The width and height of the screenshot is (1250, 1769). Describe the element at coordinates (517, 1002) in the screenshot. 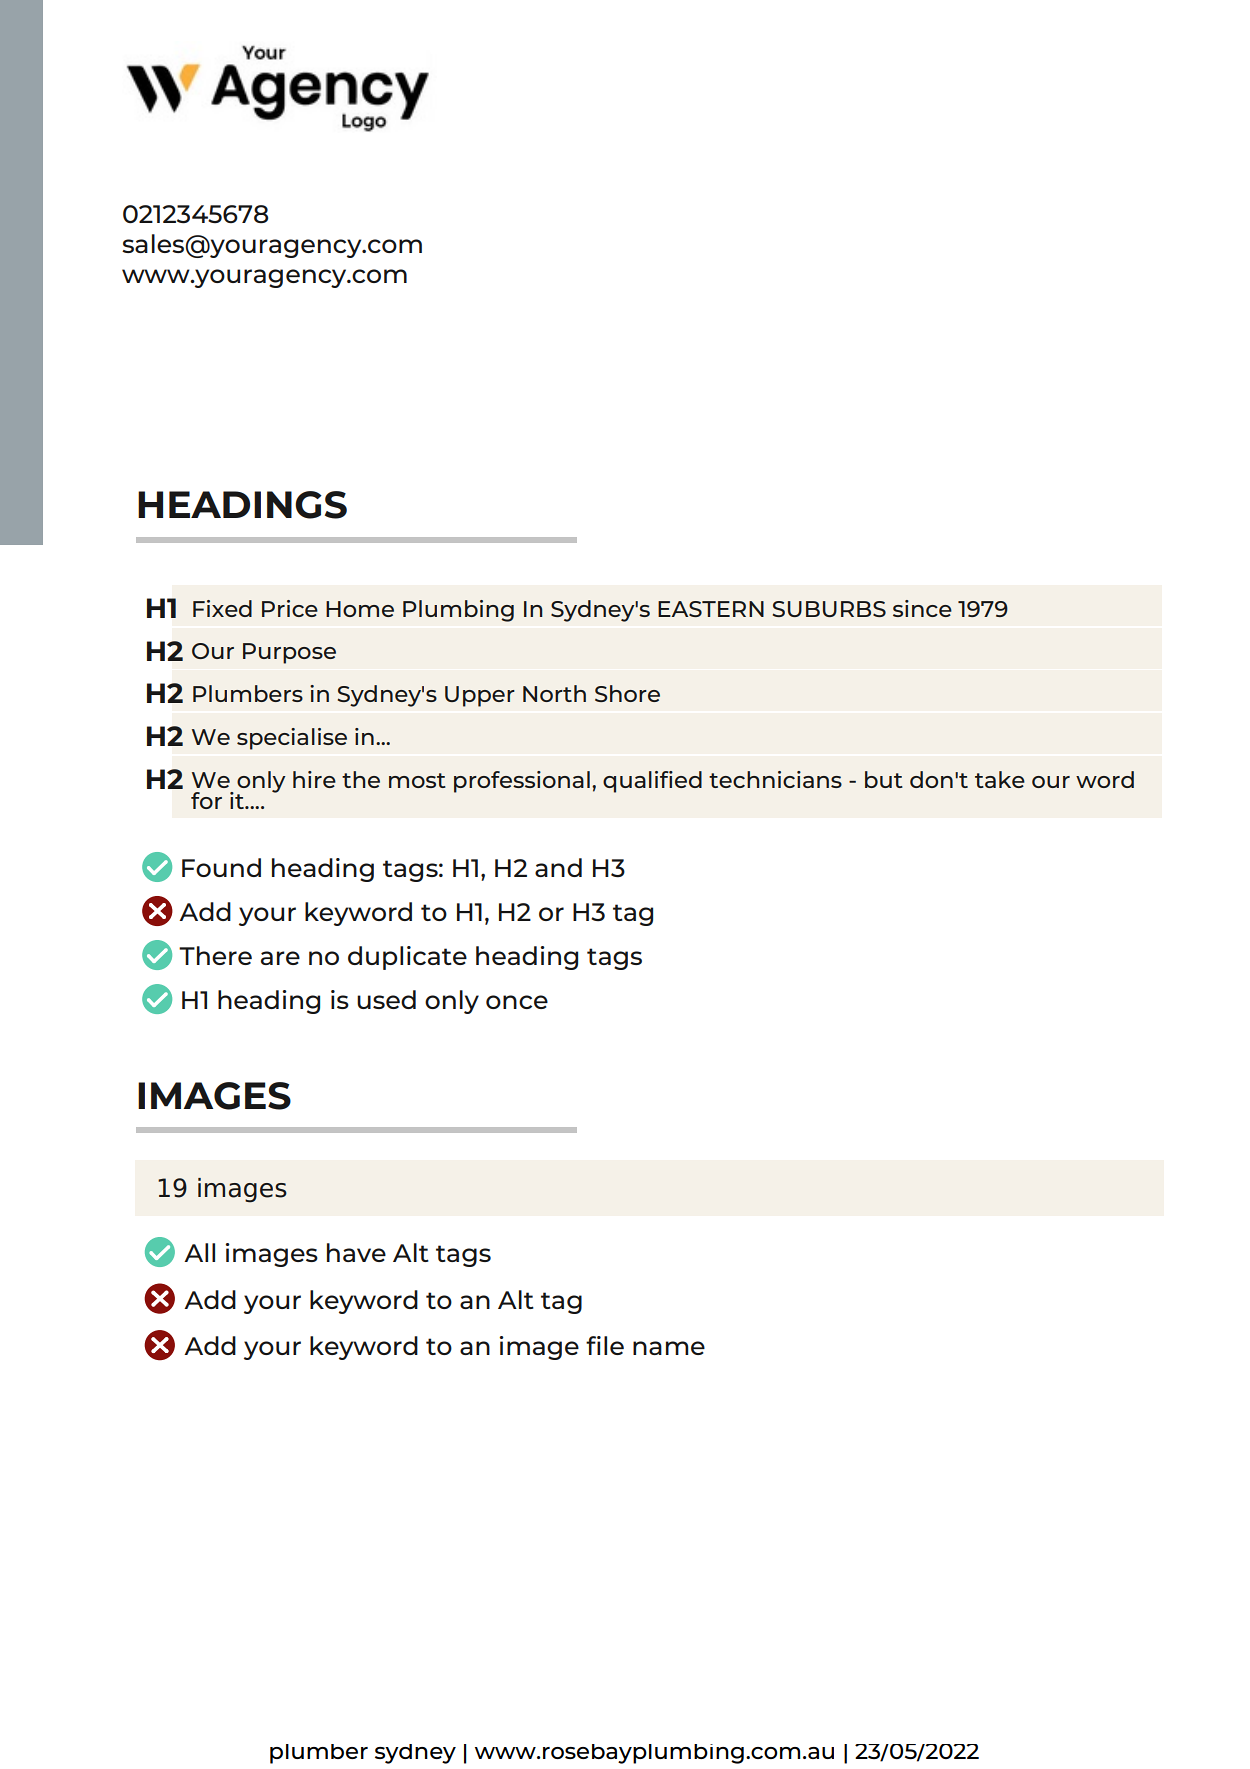

I see `once` at that location.
